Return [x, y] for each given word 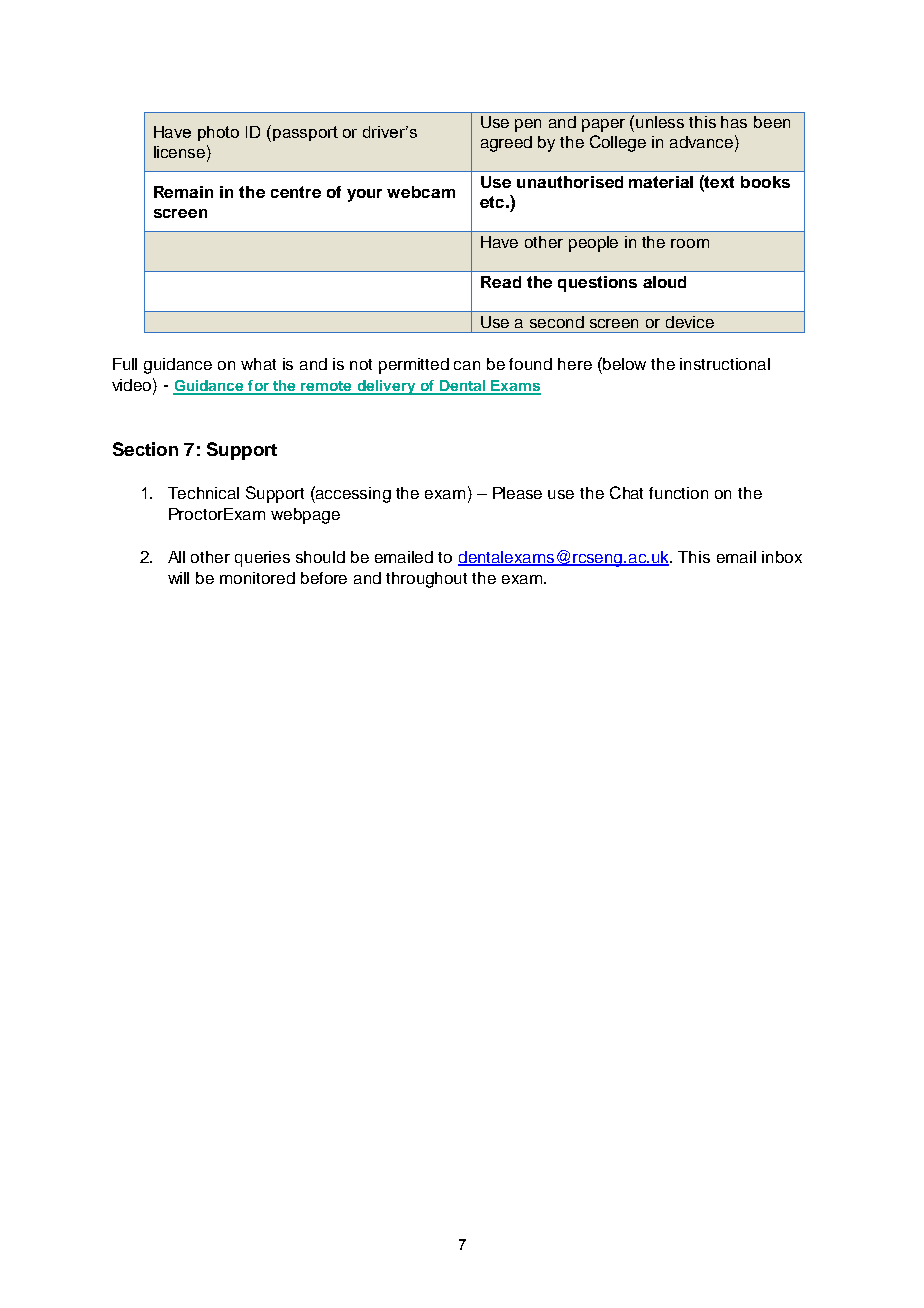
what [258, 364]
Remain [183, 192]
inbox [782, 557]
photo [218, 133]
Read [501, 282]
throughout [426, 580]
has [734, 122]
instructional [725, 364]
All [176, 557]
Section [145, 449]
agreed [506, 144]
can [467, 365]
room [690, 243]
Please [517, 493]
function [678, 493]
